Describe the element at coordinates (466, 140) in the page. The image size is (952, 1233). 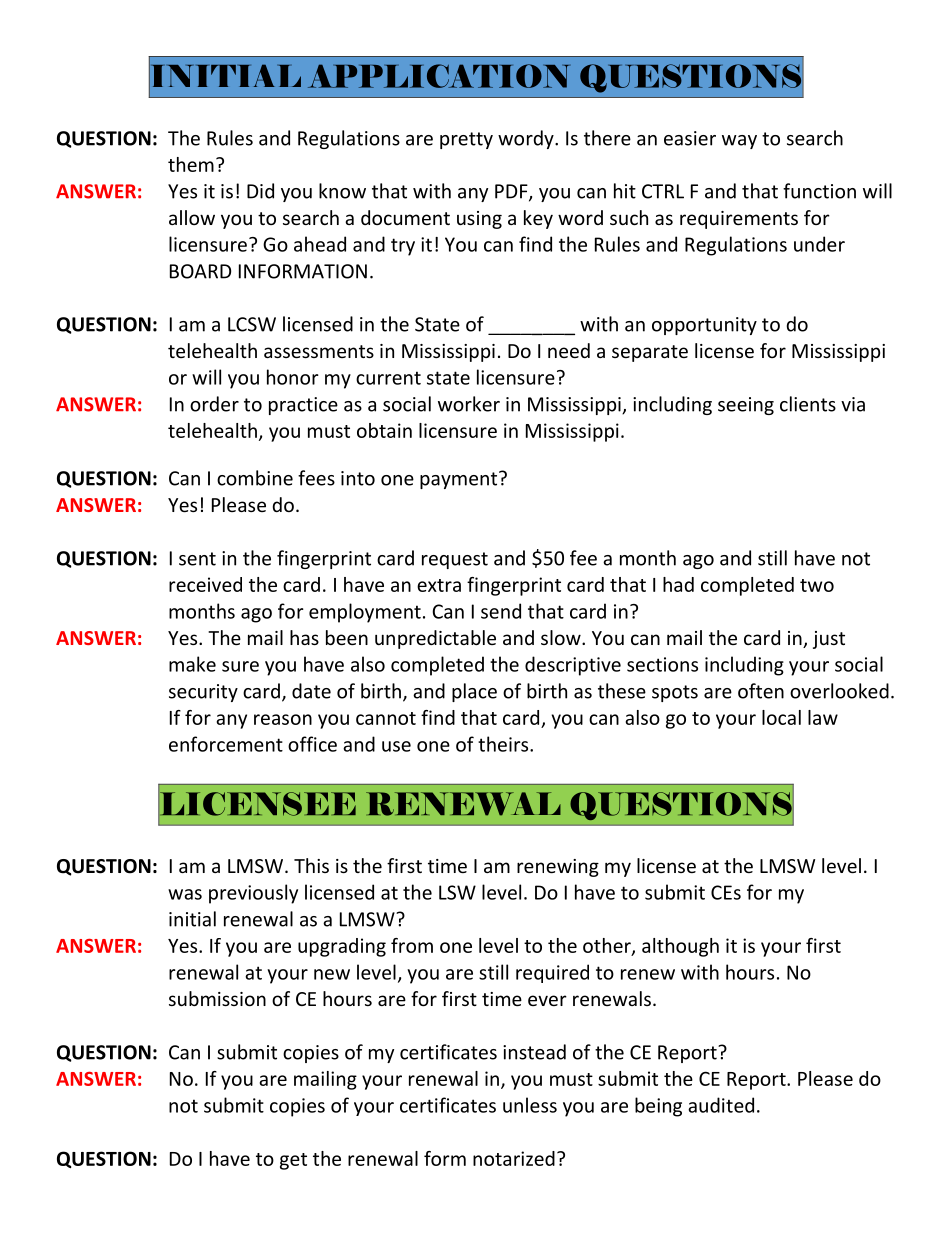
I see `pretty` at that location.
